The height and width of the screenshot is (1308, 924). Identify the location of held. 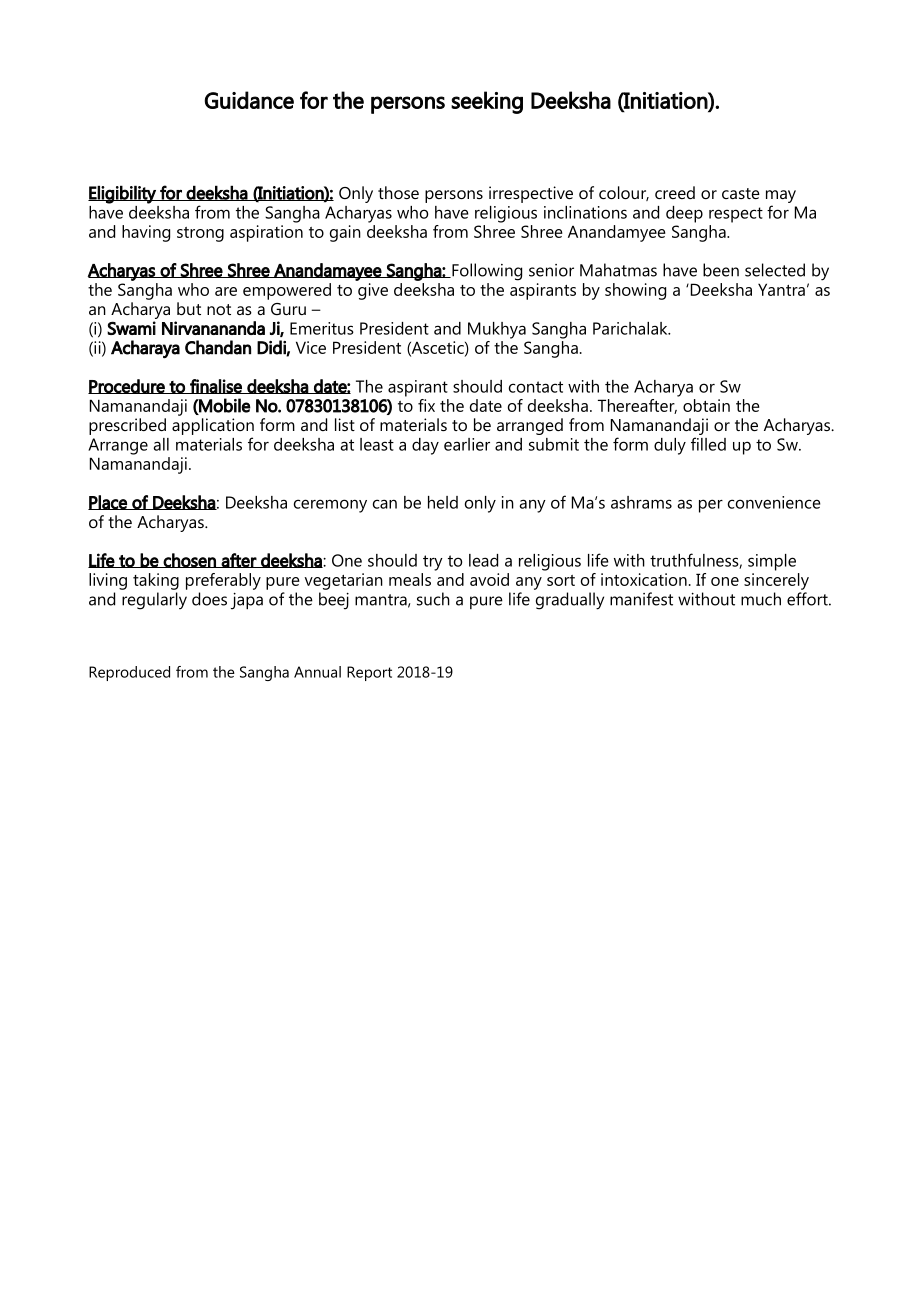
(443, 502).
